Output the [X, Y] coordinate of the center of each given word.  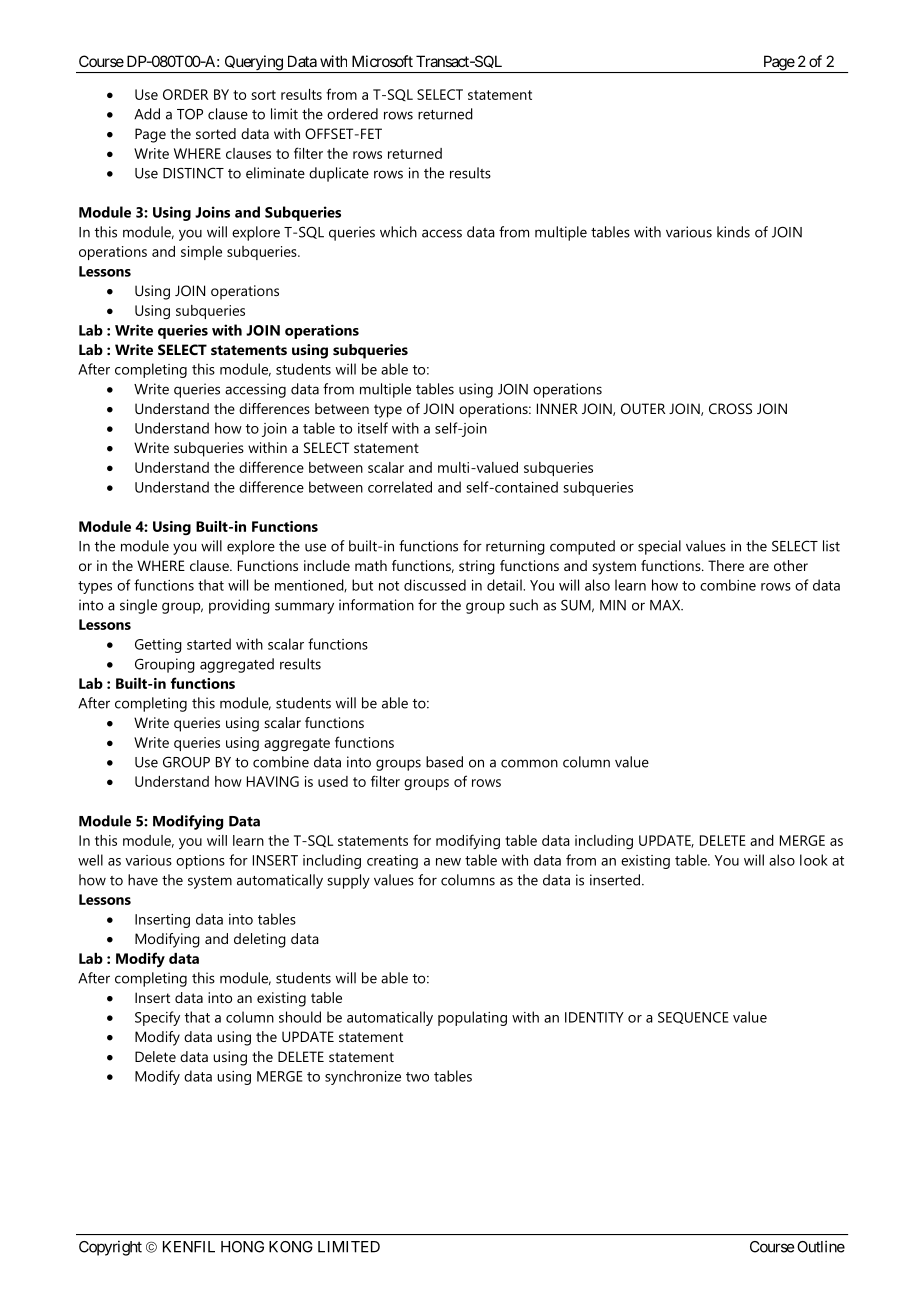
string [477, 567]
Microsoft [382, 61]
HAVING [273, 781]
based [444, 762]
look [814, 860]
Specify [157, 1018]
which [398, 232]
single [138, 606]
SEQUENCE [693, 1018]
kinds [733, 232]
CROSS [730, 408]
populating [472, 1018]
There [726, 565]
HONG [242, 1247]
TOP [190, 114]
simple [201, 253]
